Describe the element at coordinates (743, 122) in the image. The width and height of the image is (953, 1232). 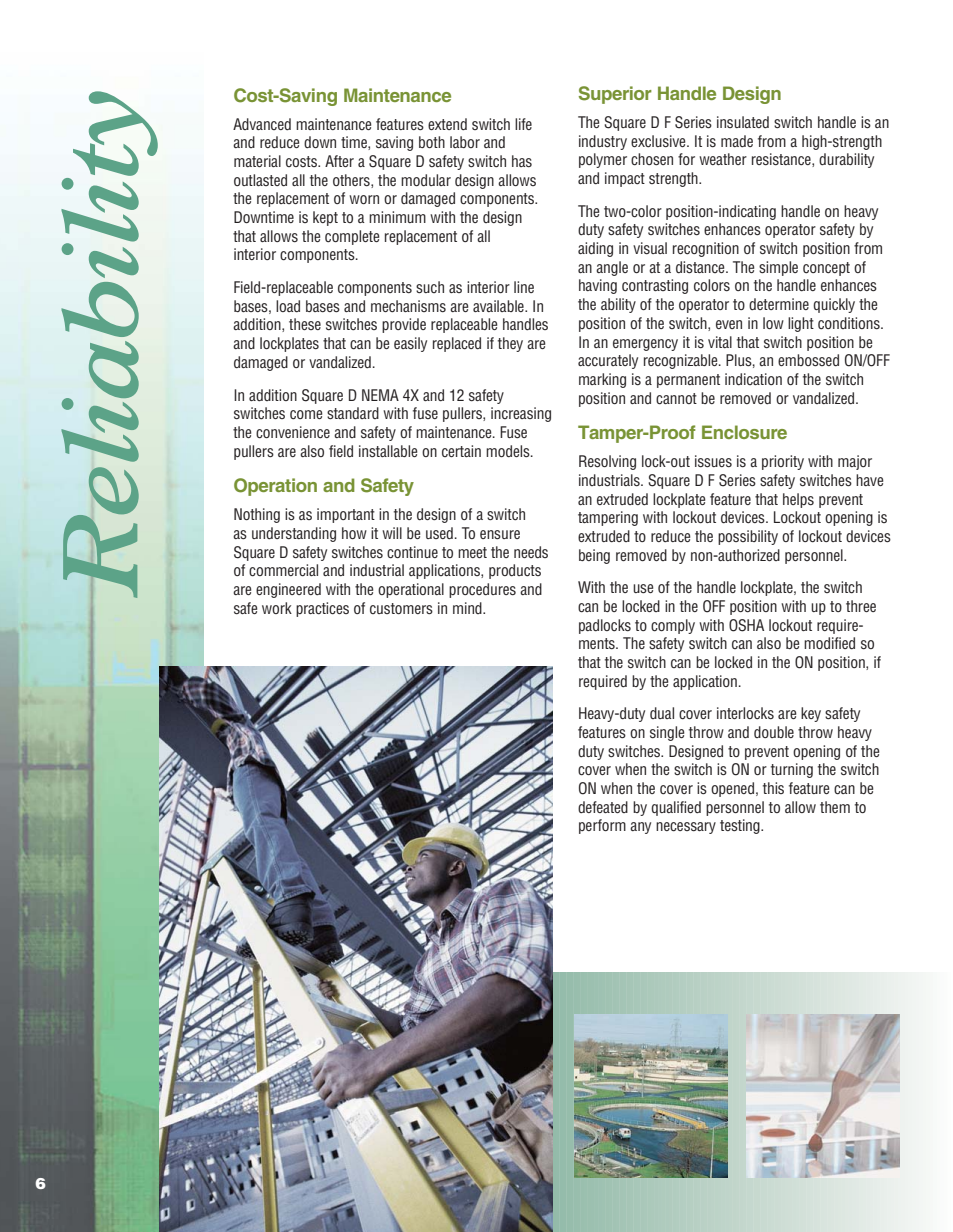
I see `insulated` at that location.
